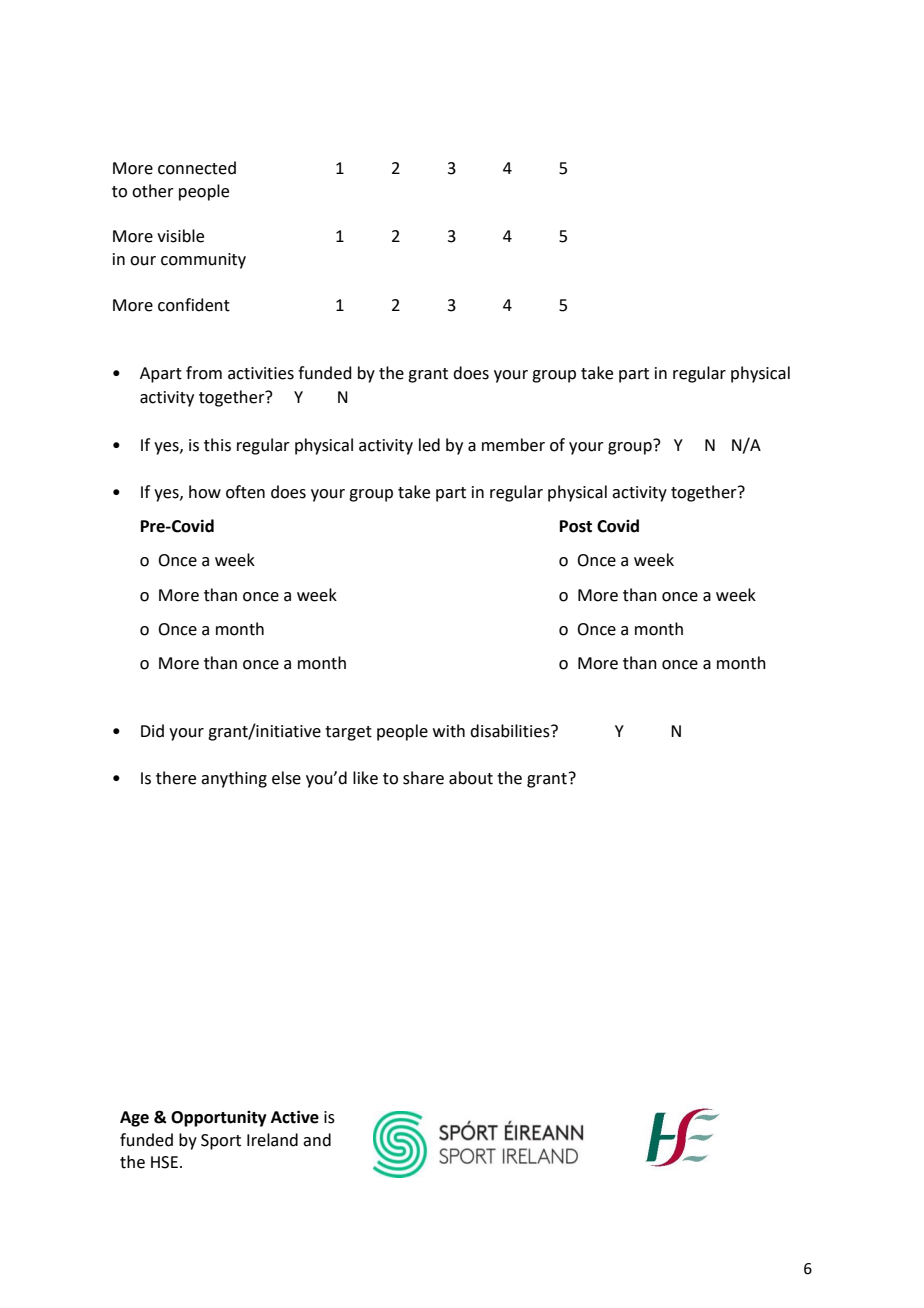 The width and height of the page is (924, 1308). Describe the element at coordinates (197, 168) in the page. I see `connected` at that location.
